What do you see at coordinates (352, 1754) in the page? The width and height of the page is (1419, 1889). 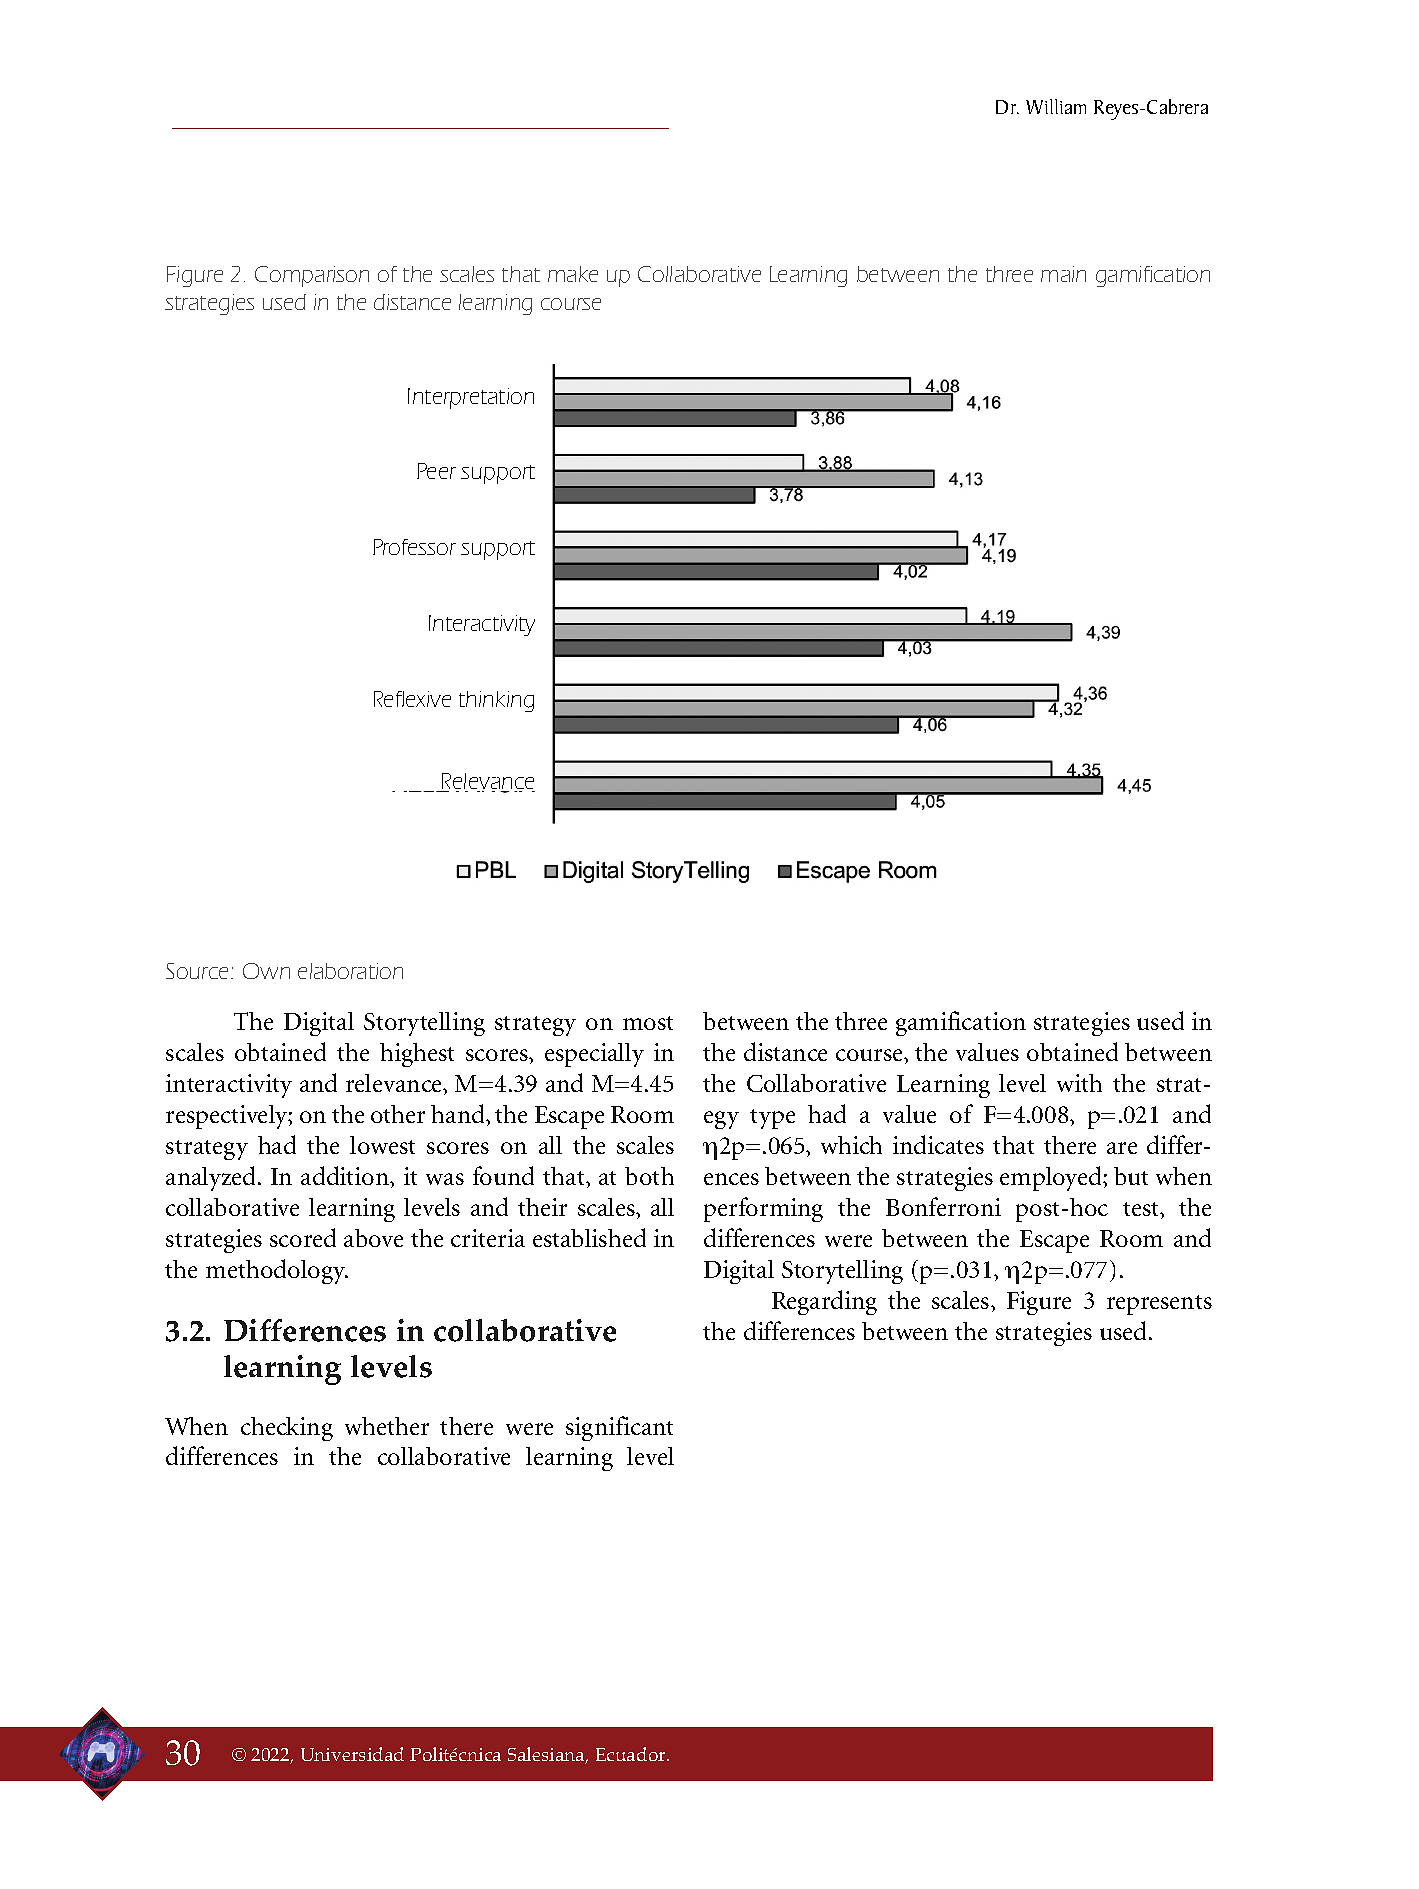 I see `Universidad` at bounding box center [352, 1754].
